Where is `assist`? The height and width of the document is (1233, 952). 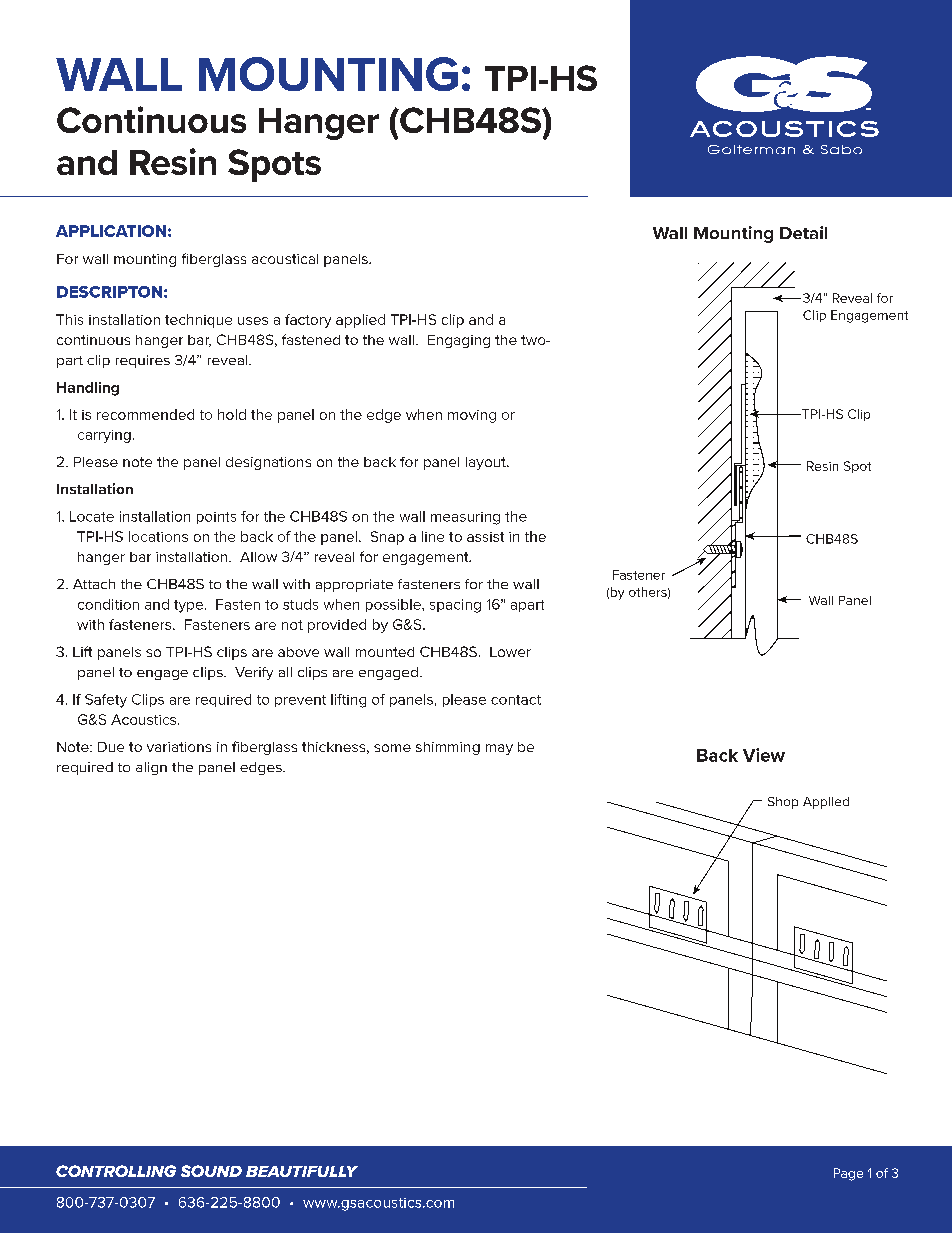 assist is located at coordinates (485, 537).
